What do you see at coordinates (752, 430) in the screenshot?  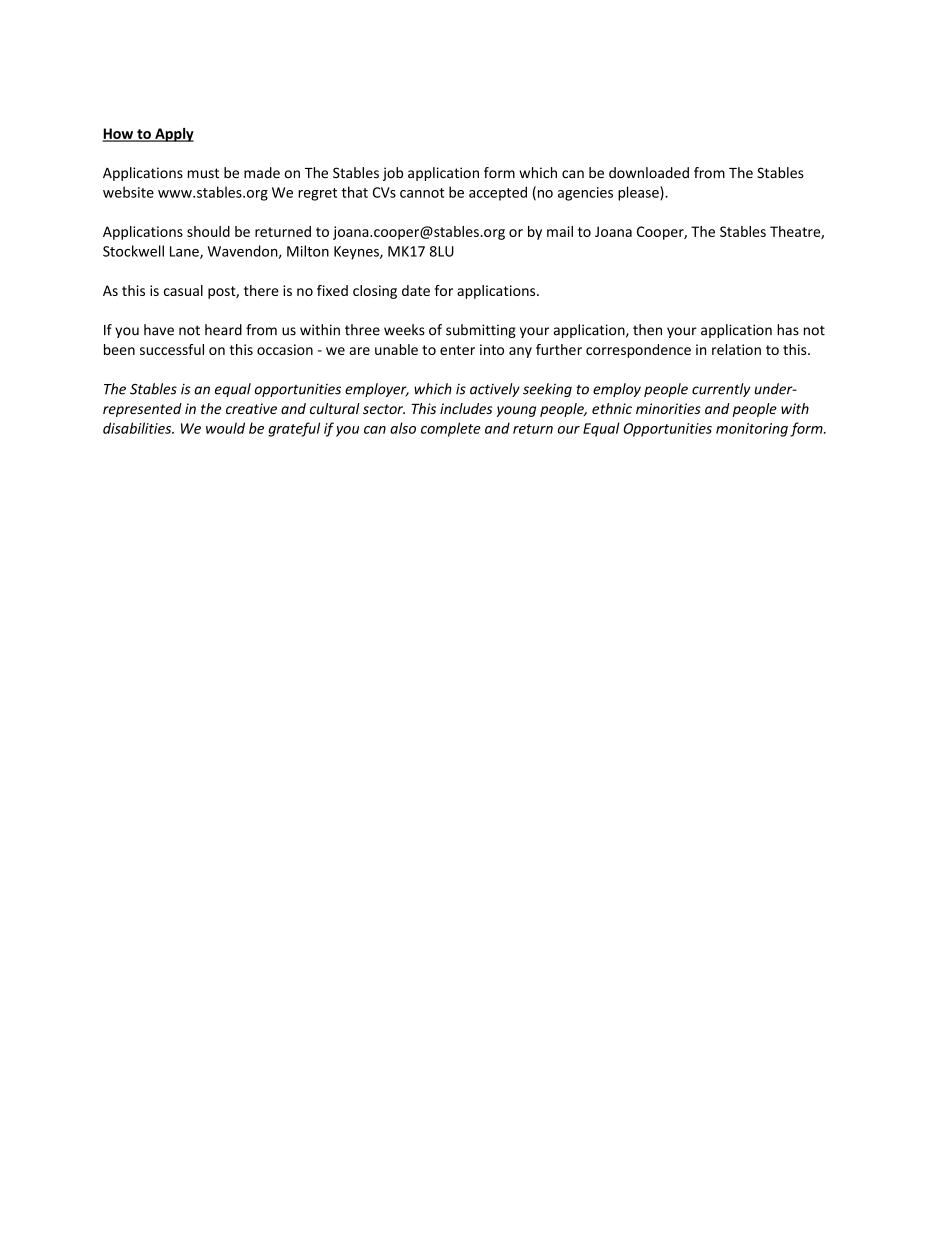 I see `monitoring` at bounding box center [752, 430].
